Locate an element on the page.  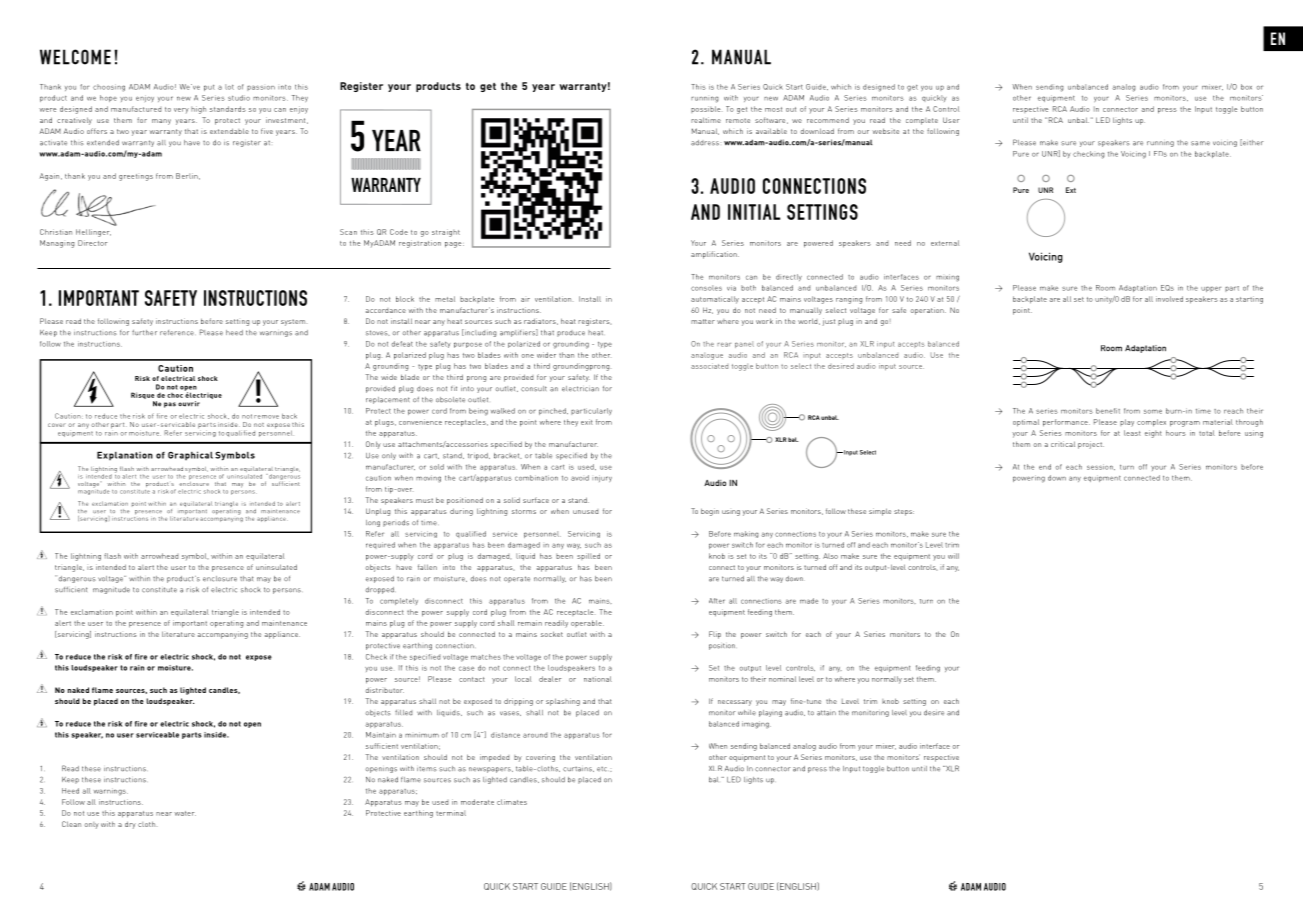
box is located at coordinates (1246, 87).
